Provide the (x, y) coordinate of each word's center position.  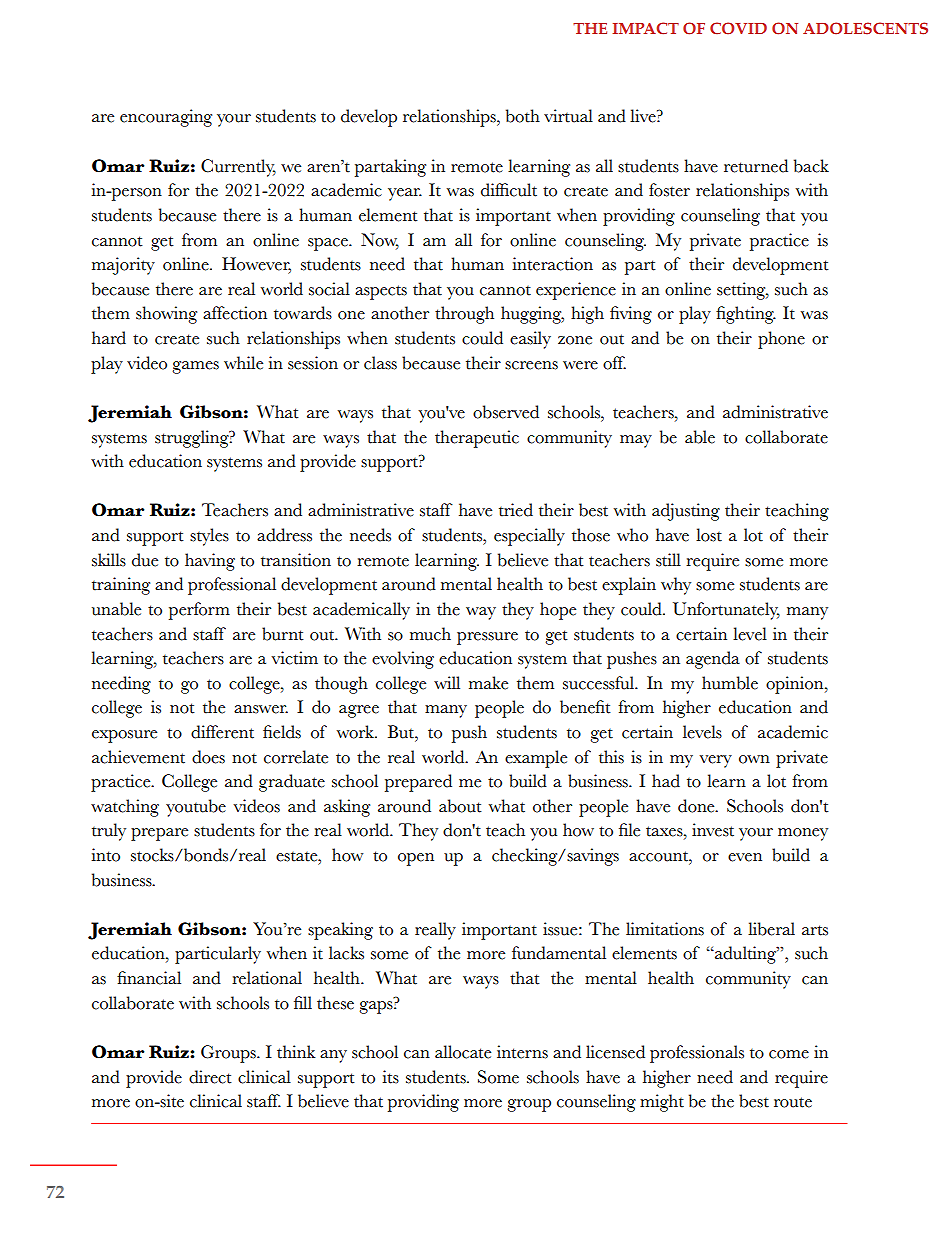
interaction (553, 264)
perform (199, 611)
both (523, 116)
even (745, 857)
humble (730, 683)
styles (209, 537)
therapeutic (477, 439)
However (256, 265)
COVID (738, 28)
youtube (196, 808)
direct (210, 1077)
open (416, 859)
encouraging (166, 118)
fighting (746, 315)
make (488, 683)
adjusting (686, 512)
